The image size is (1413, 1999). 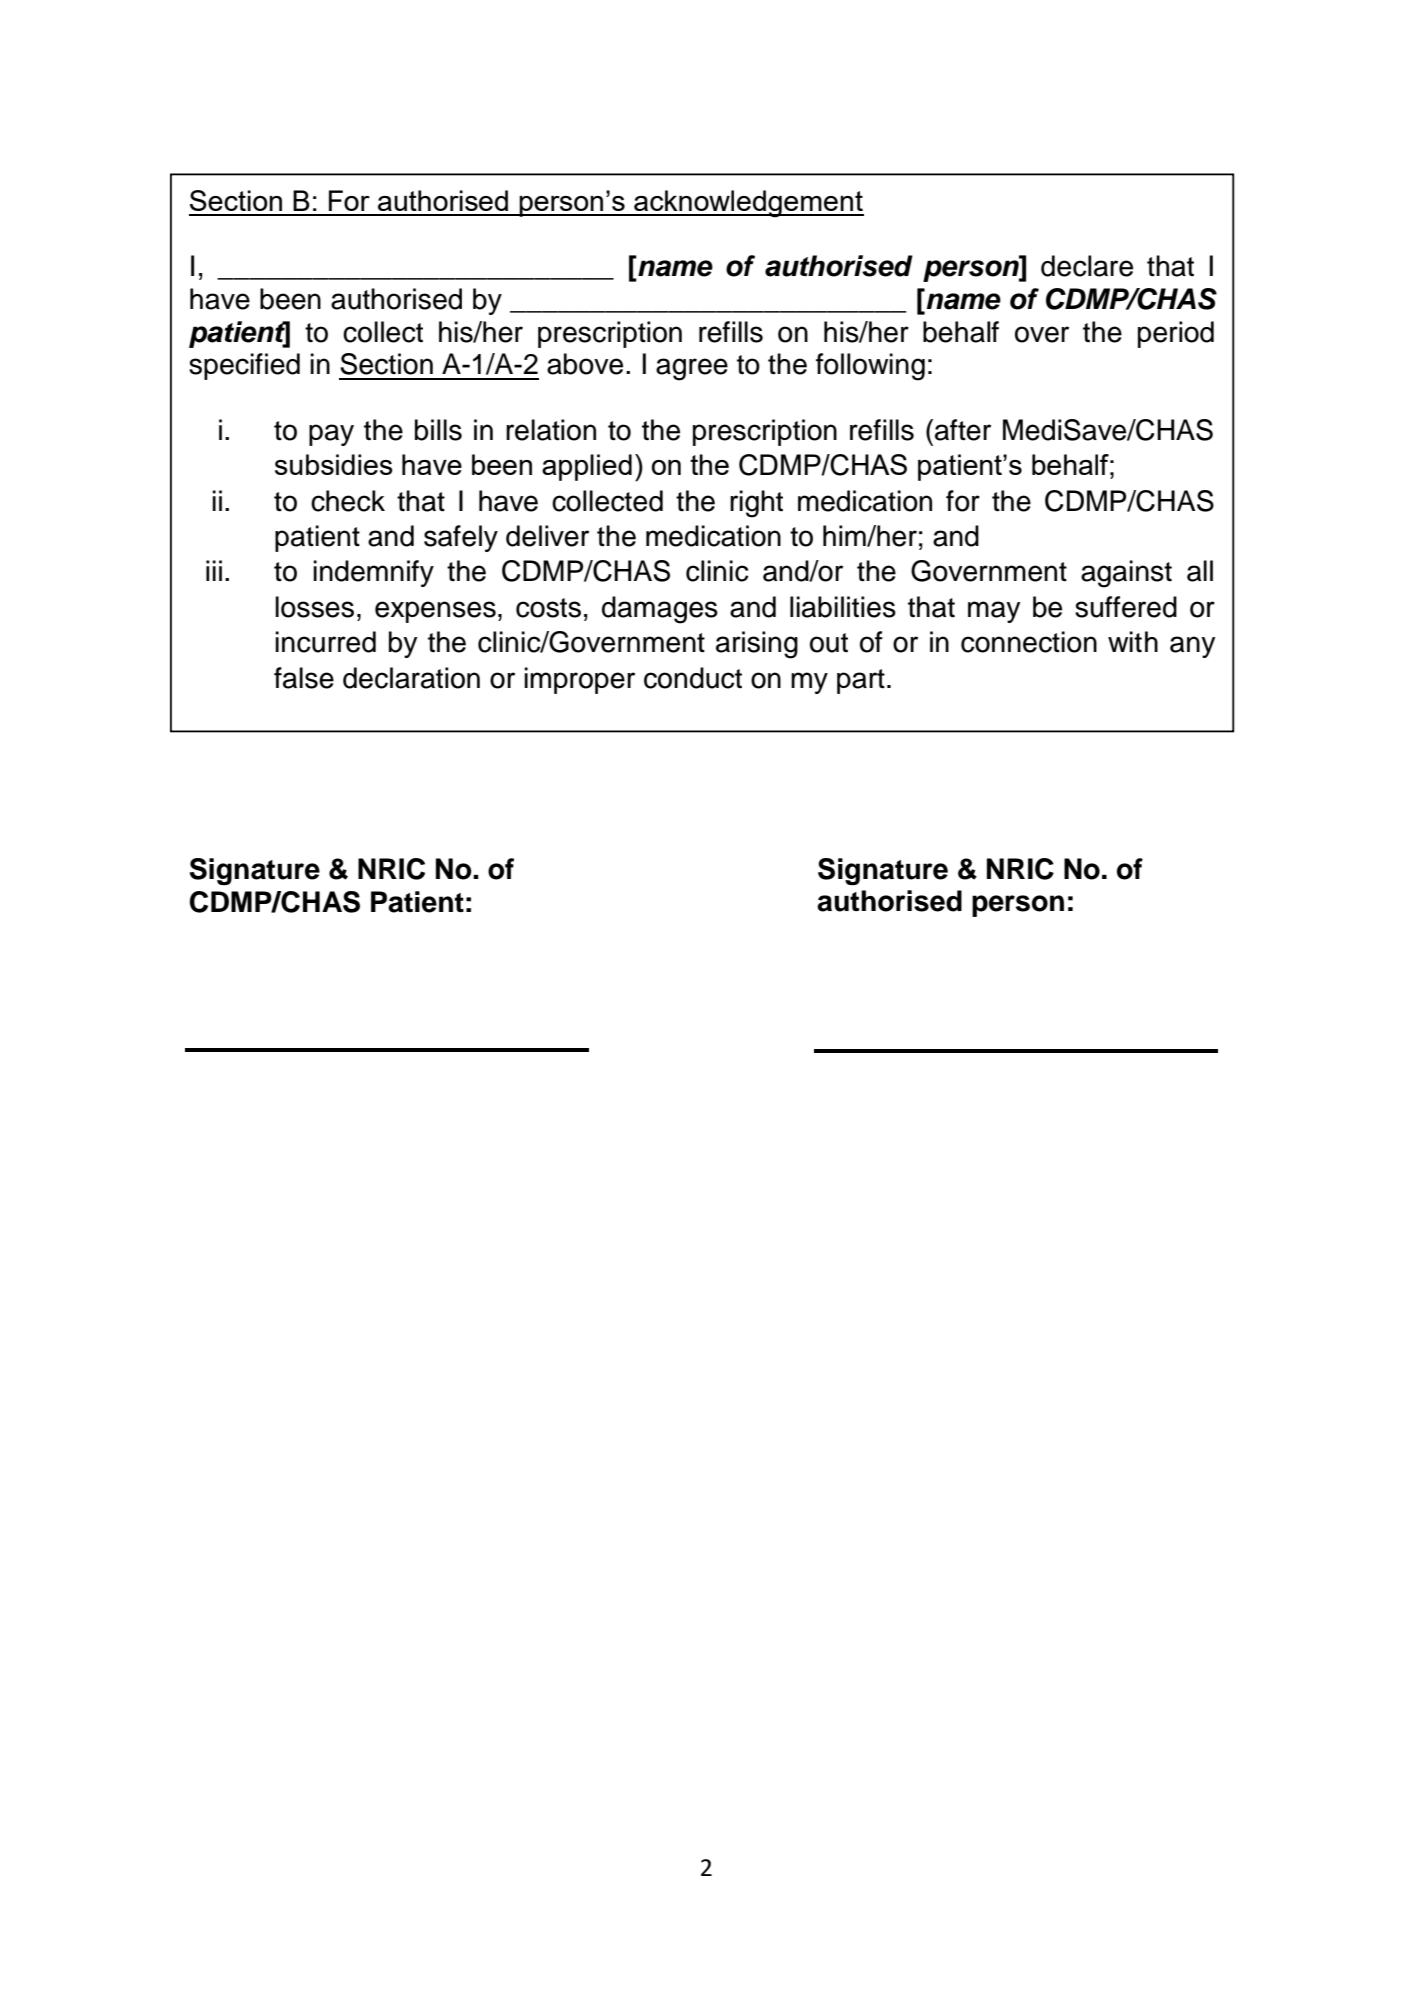 What do you see at coordinates (963, 430) in the screenshot?
I see `after` at bounding box center [963, 430].
